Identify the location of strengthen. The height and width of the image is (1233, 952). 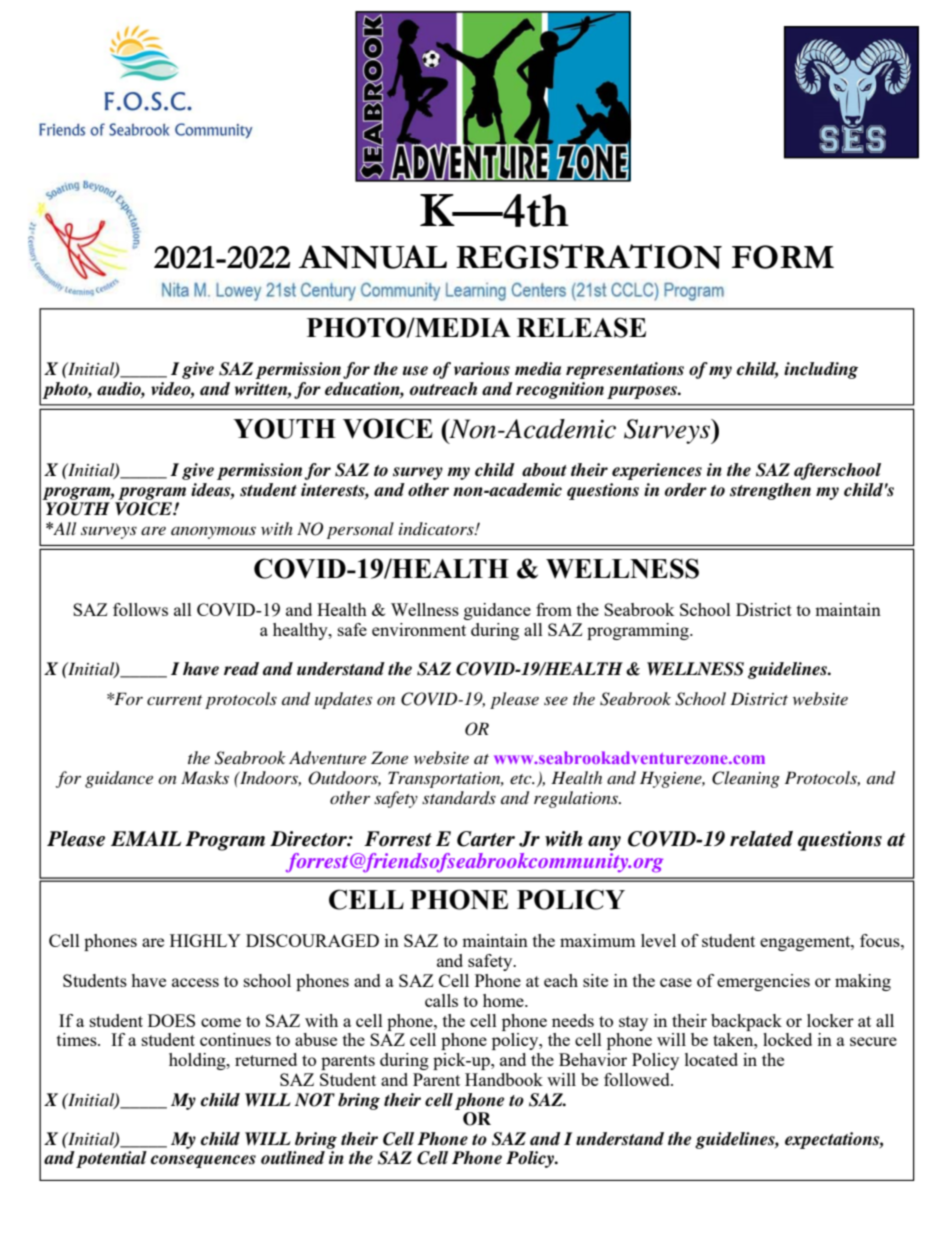
(770, 491).
